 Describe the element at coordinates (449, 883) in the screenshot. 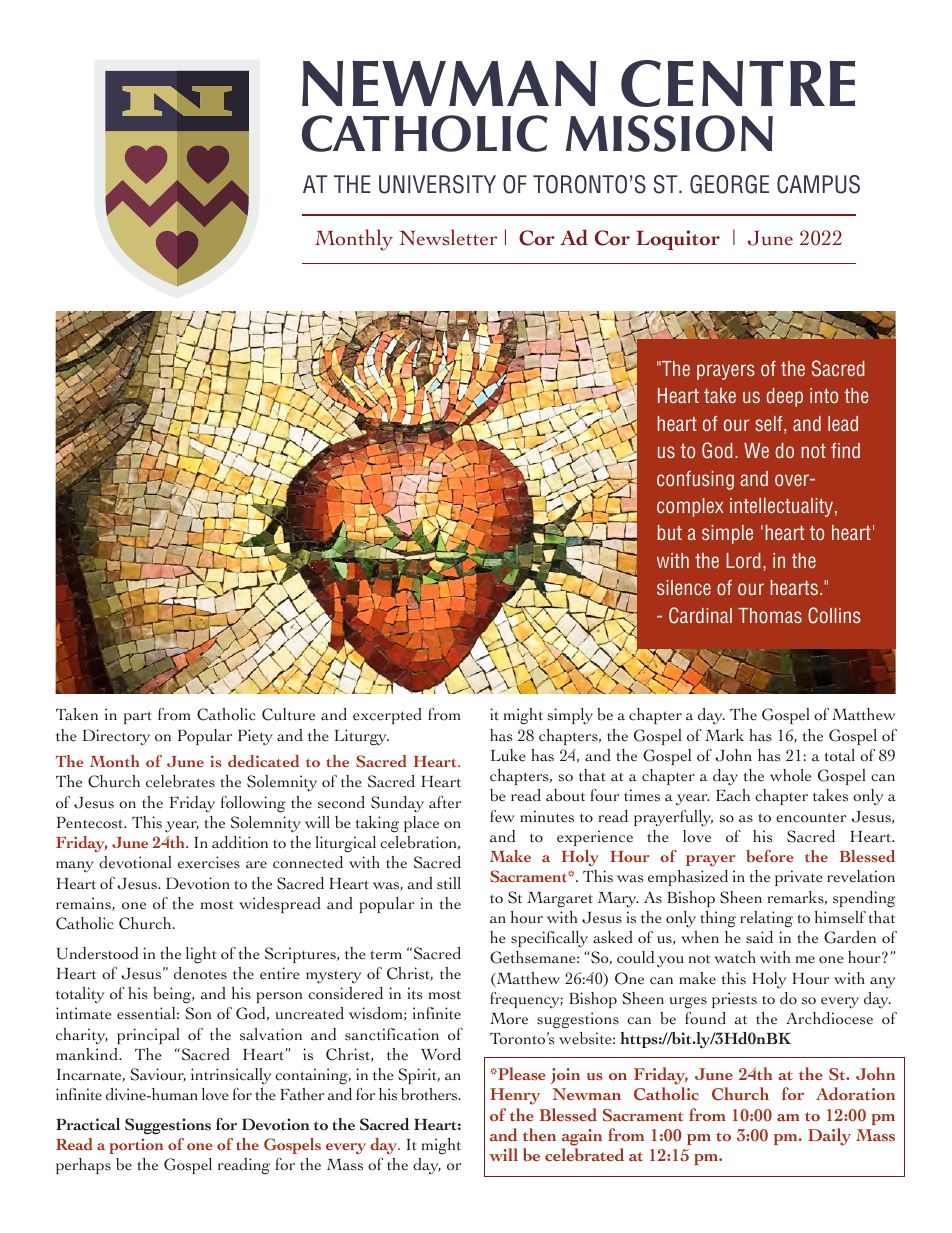

I see `still` at that location.
